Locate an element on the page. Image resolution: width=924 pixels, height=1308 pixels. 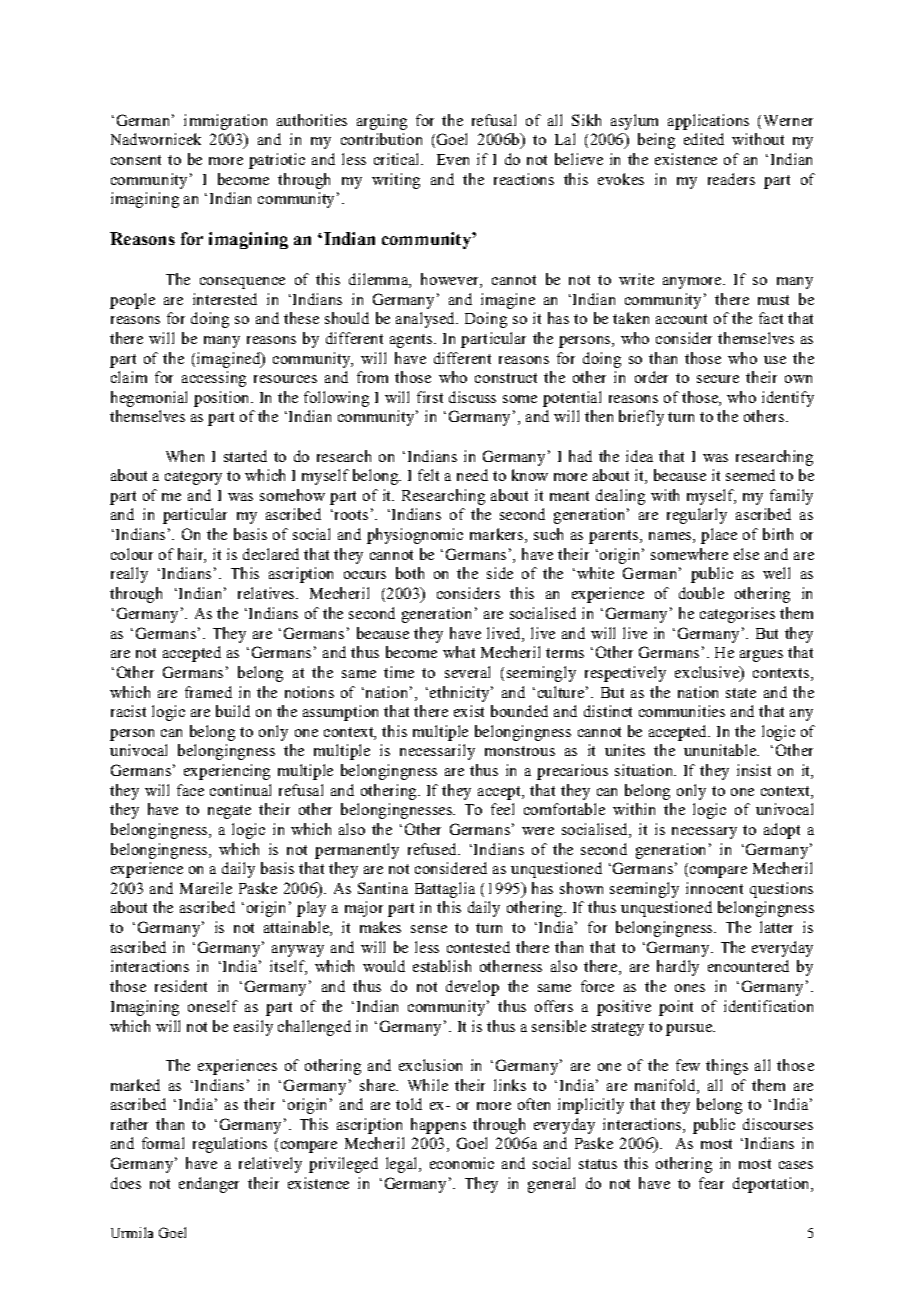
economic is located at coordinates (462, 1163).
